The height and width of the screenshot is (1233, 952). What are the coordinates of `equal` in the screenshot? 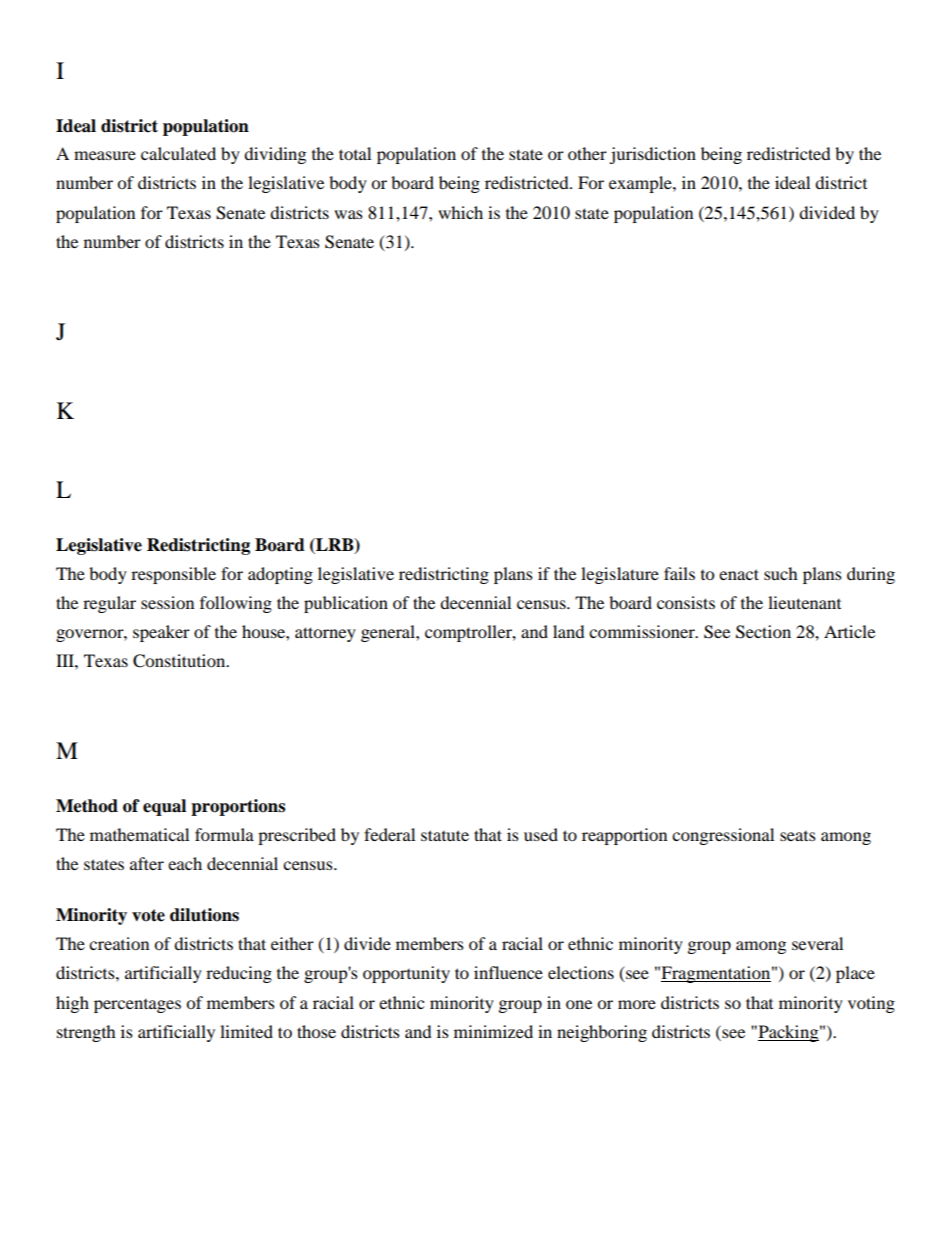 It's located at (164, 807).
